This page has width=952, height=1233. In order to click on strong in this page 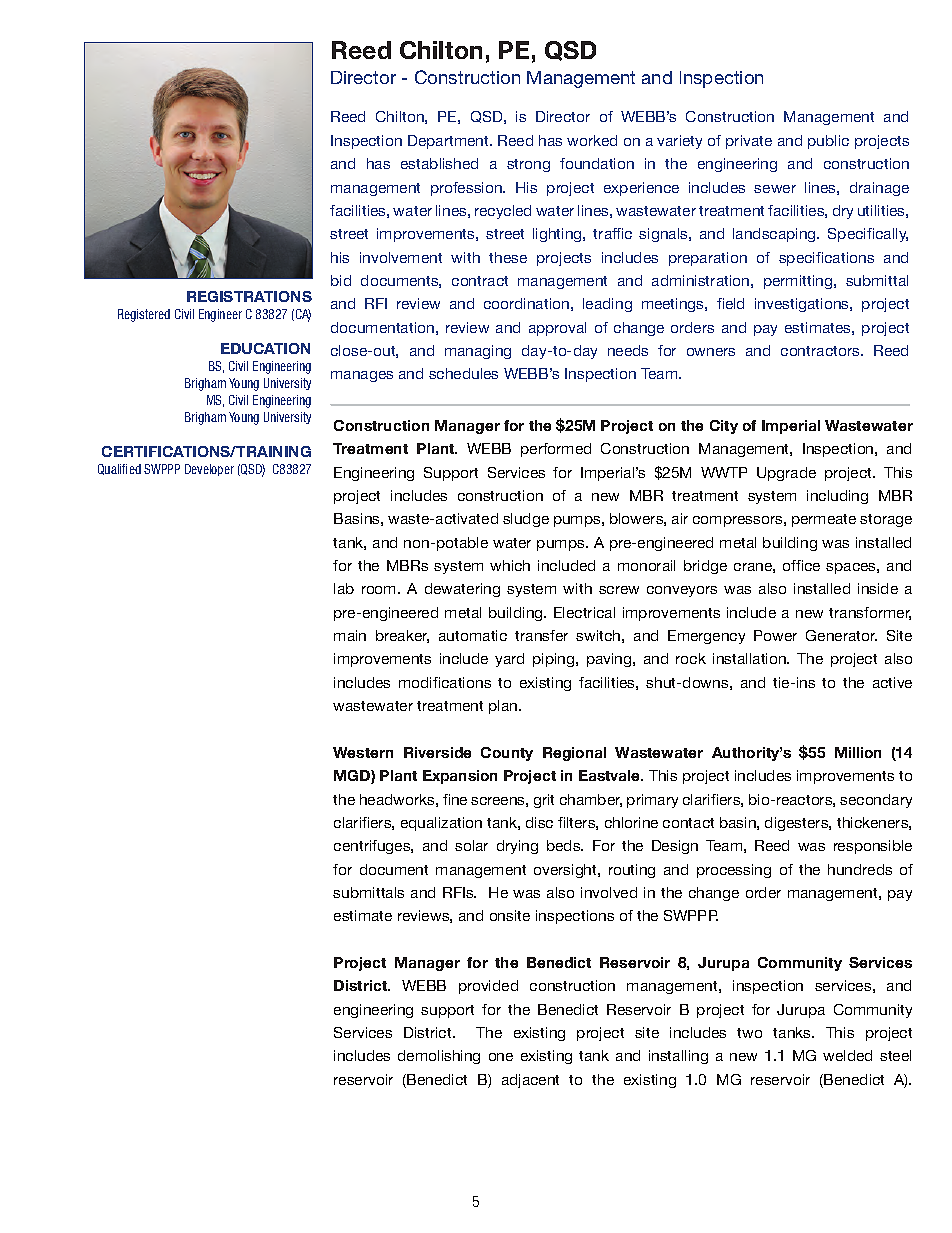, I will do `click(528, 165)`.
